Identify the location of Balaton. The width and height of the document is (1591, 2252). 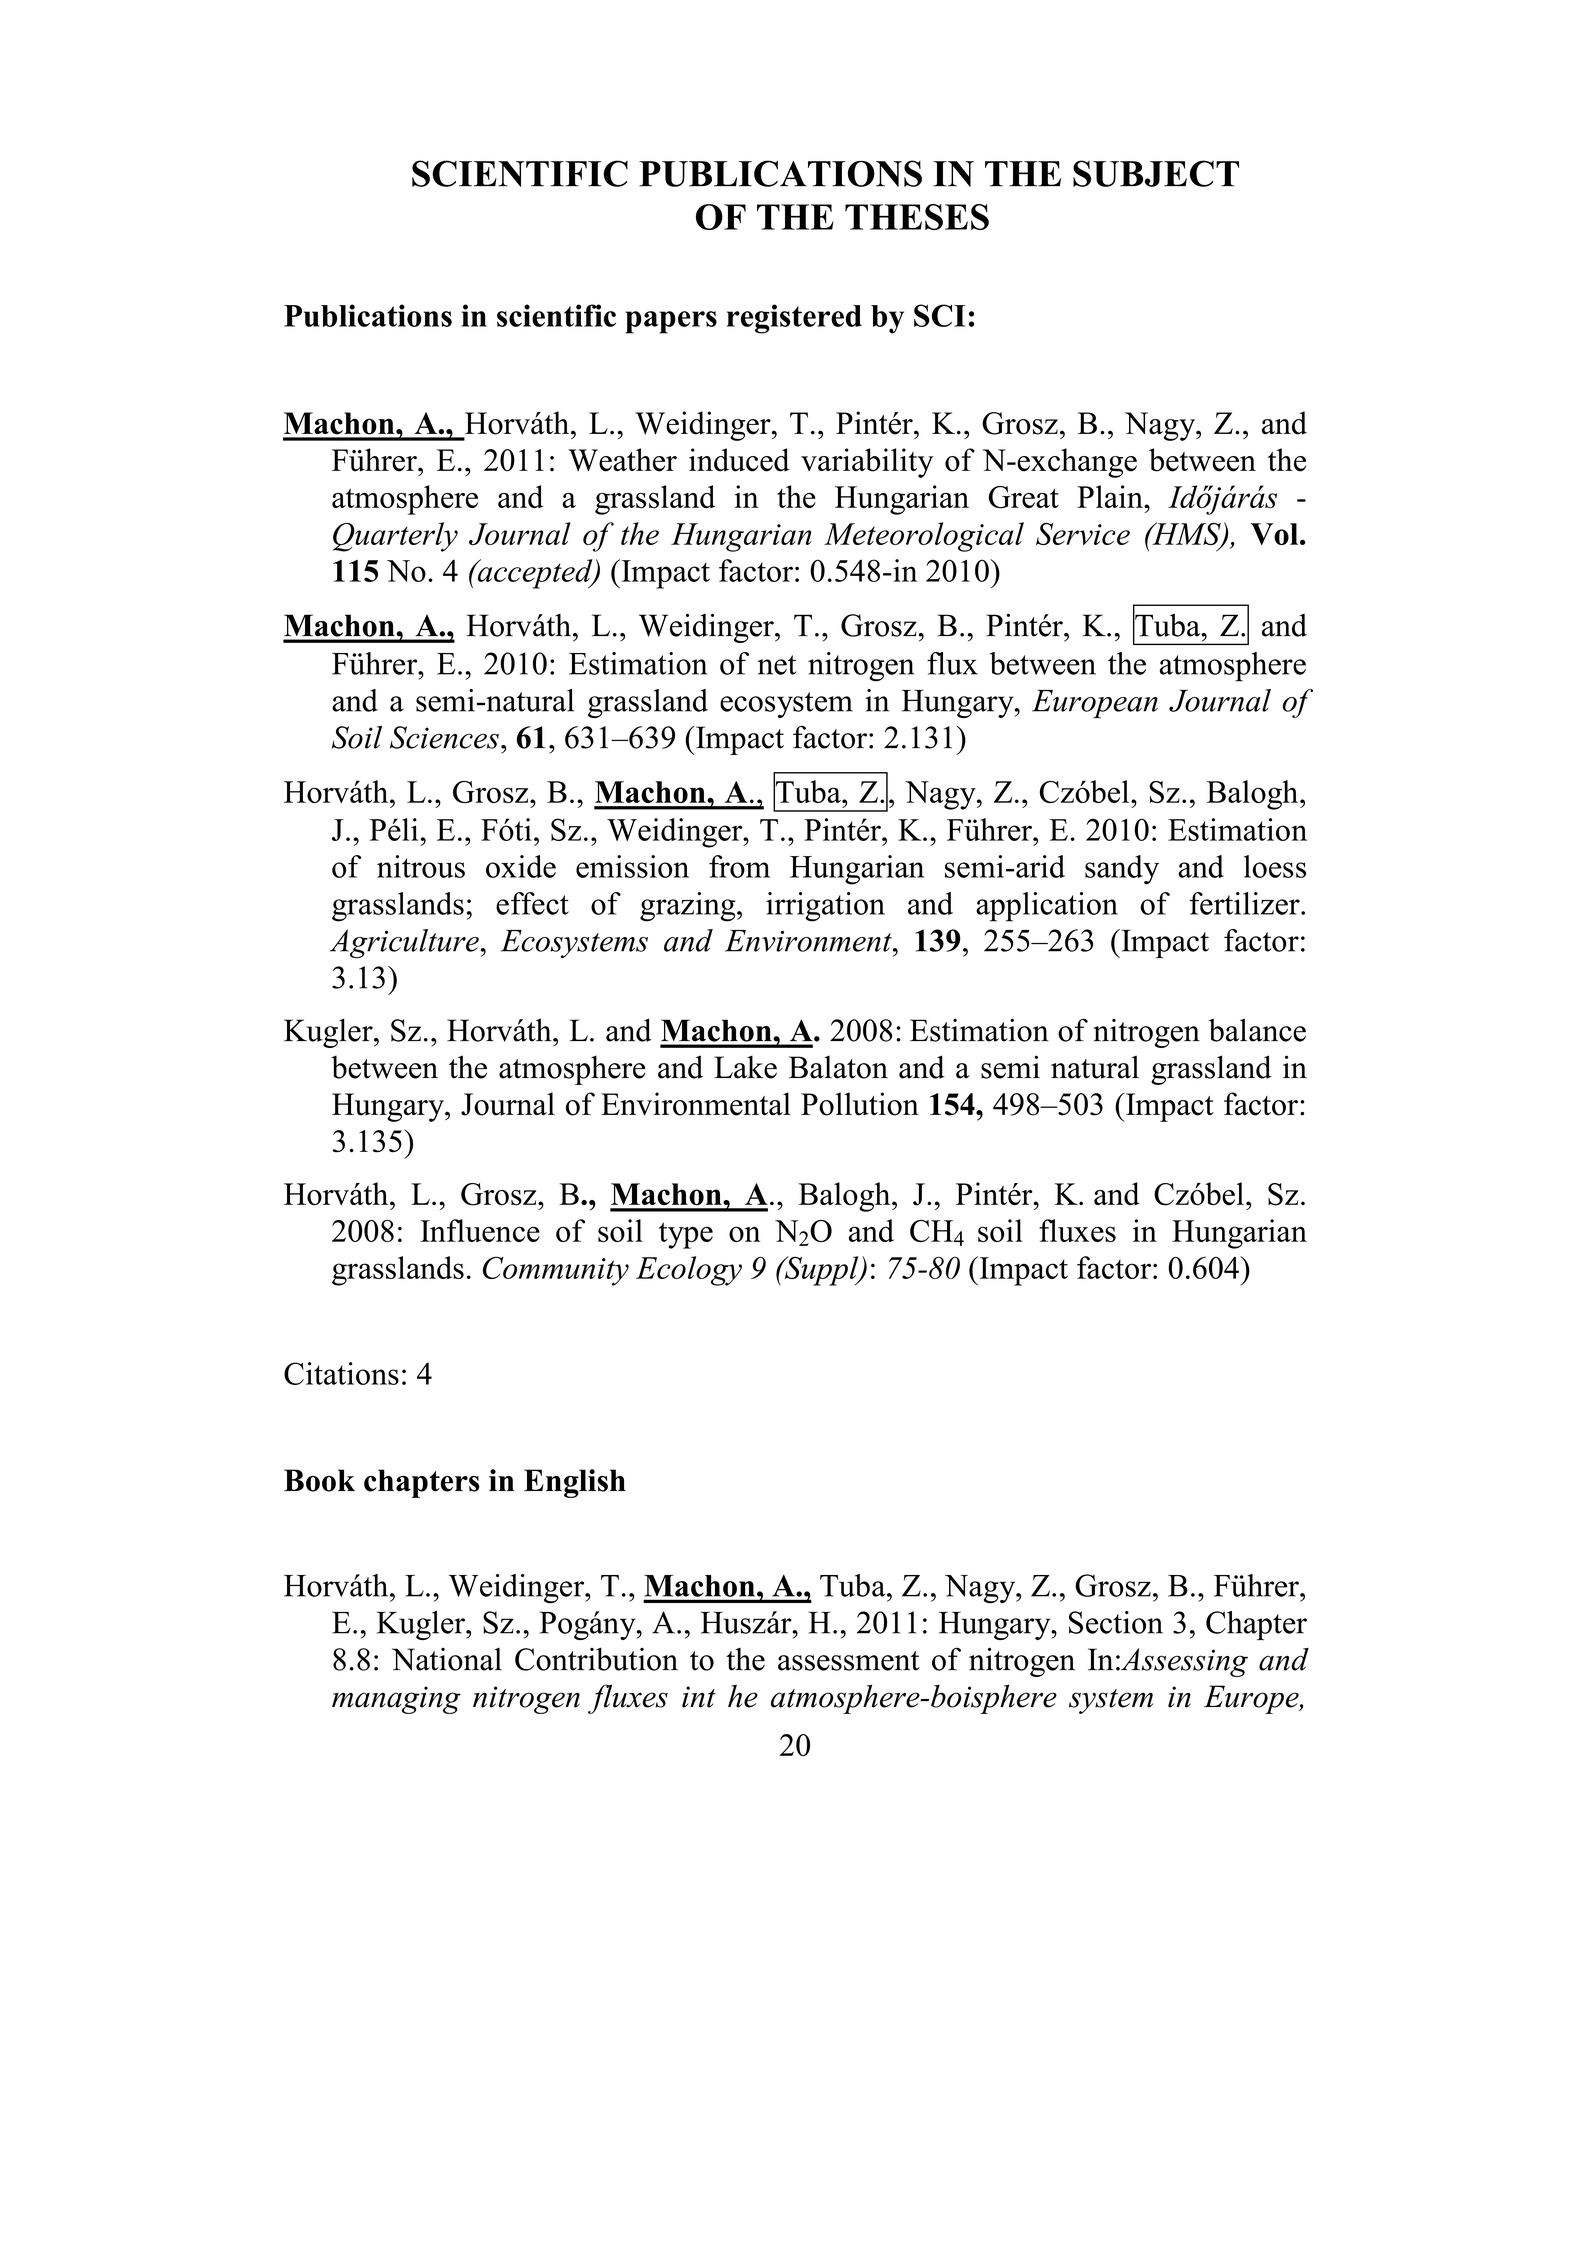
(838, 1067).
